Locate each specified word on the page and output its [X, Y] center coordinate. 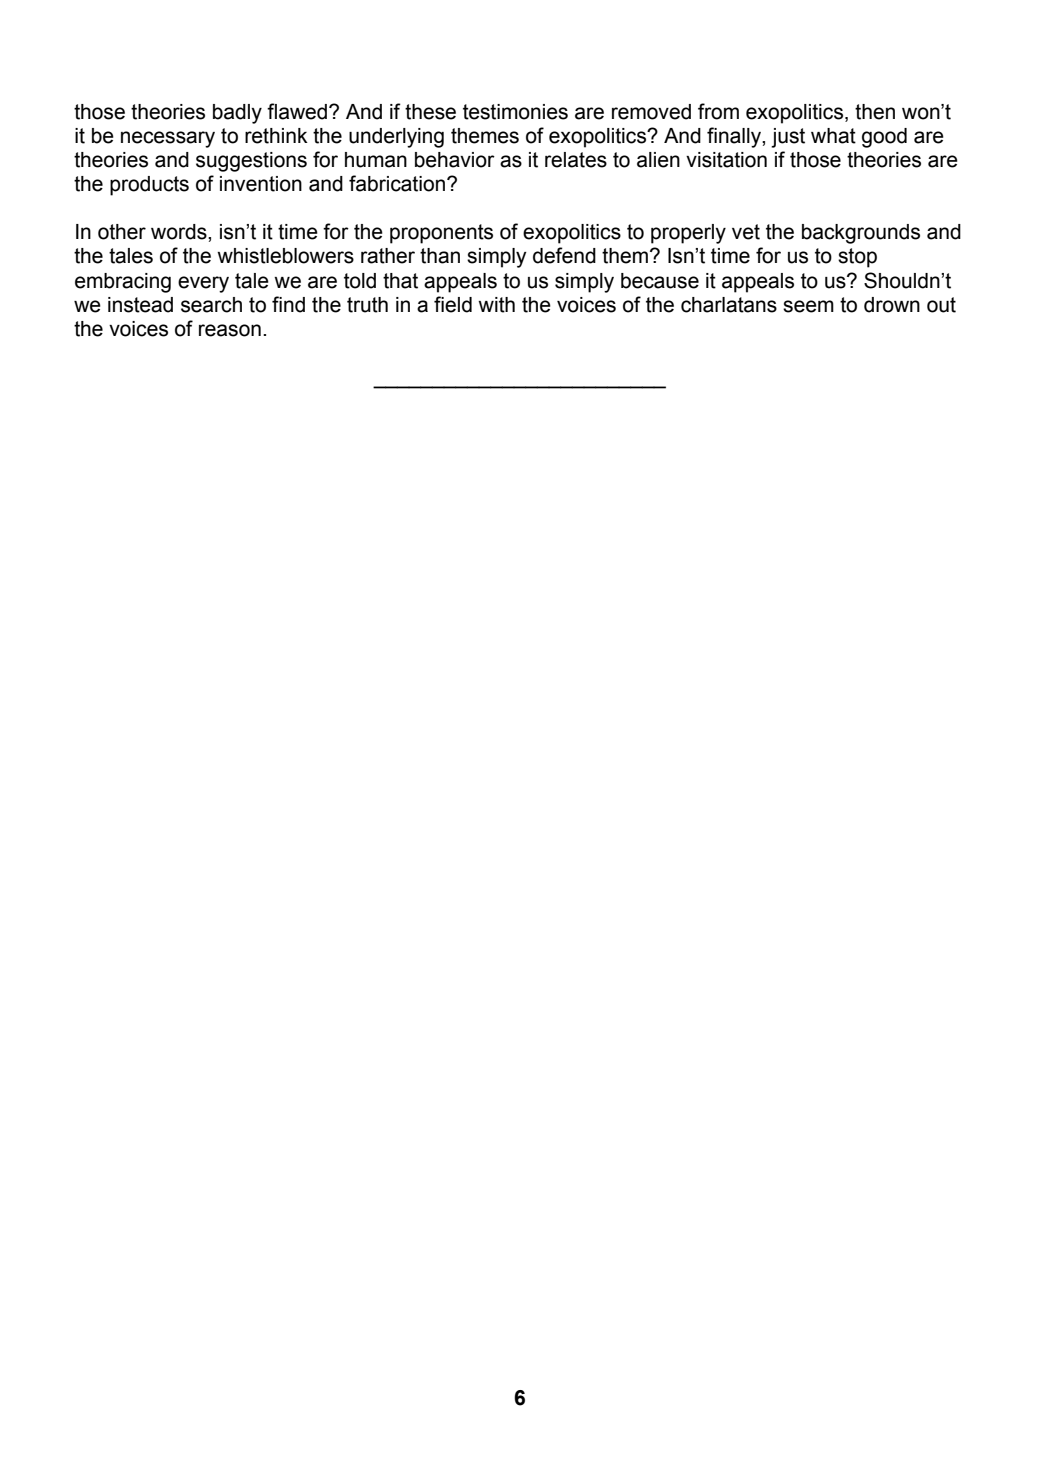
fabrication [397, 183]
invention [261, 184]
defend [564, 255]
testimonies [515, 112]
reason [230, 330]
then [875, 112]
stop [857, 258]
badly [237, 114]
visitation [726, 160]
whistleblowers [285, 256]
